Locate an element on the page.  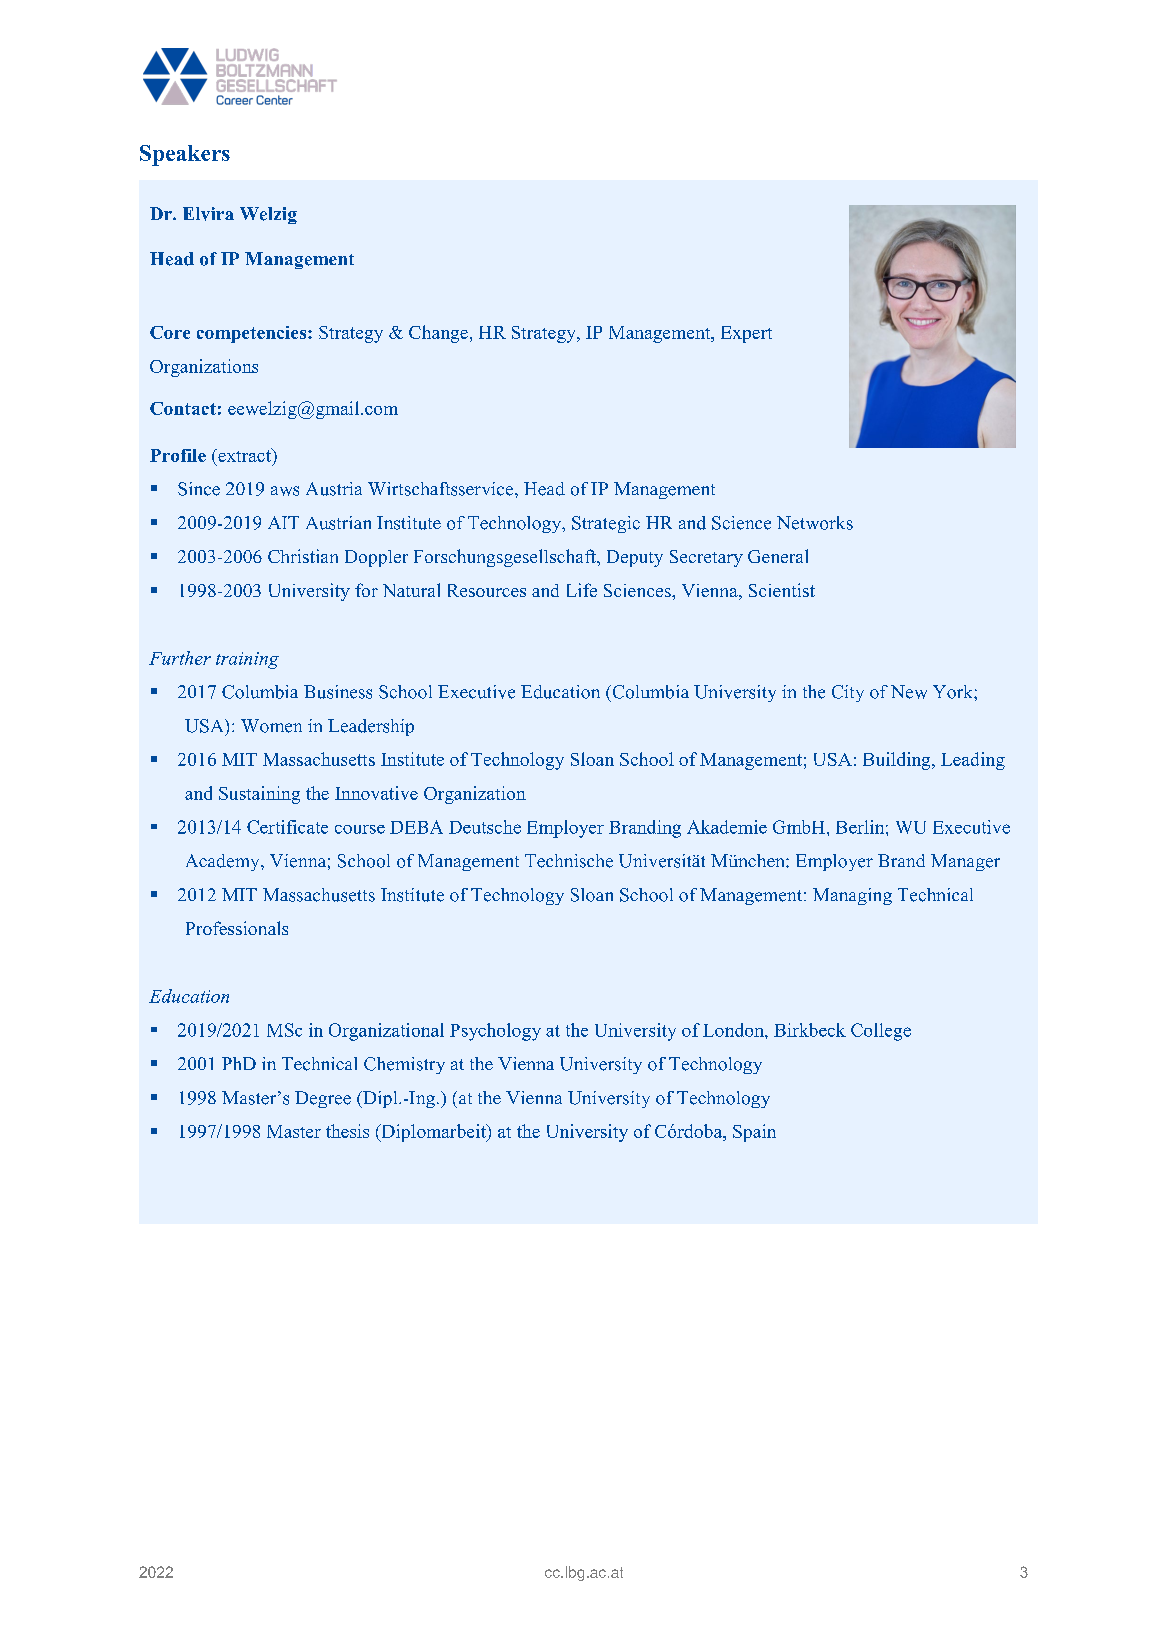
Degree is located at coordinates (323, 1099).
